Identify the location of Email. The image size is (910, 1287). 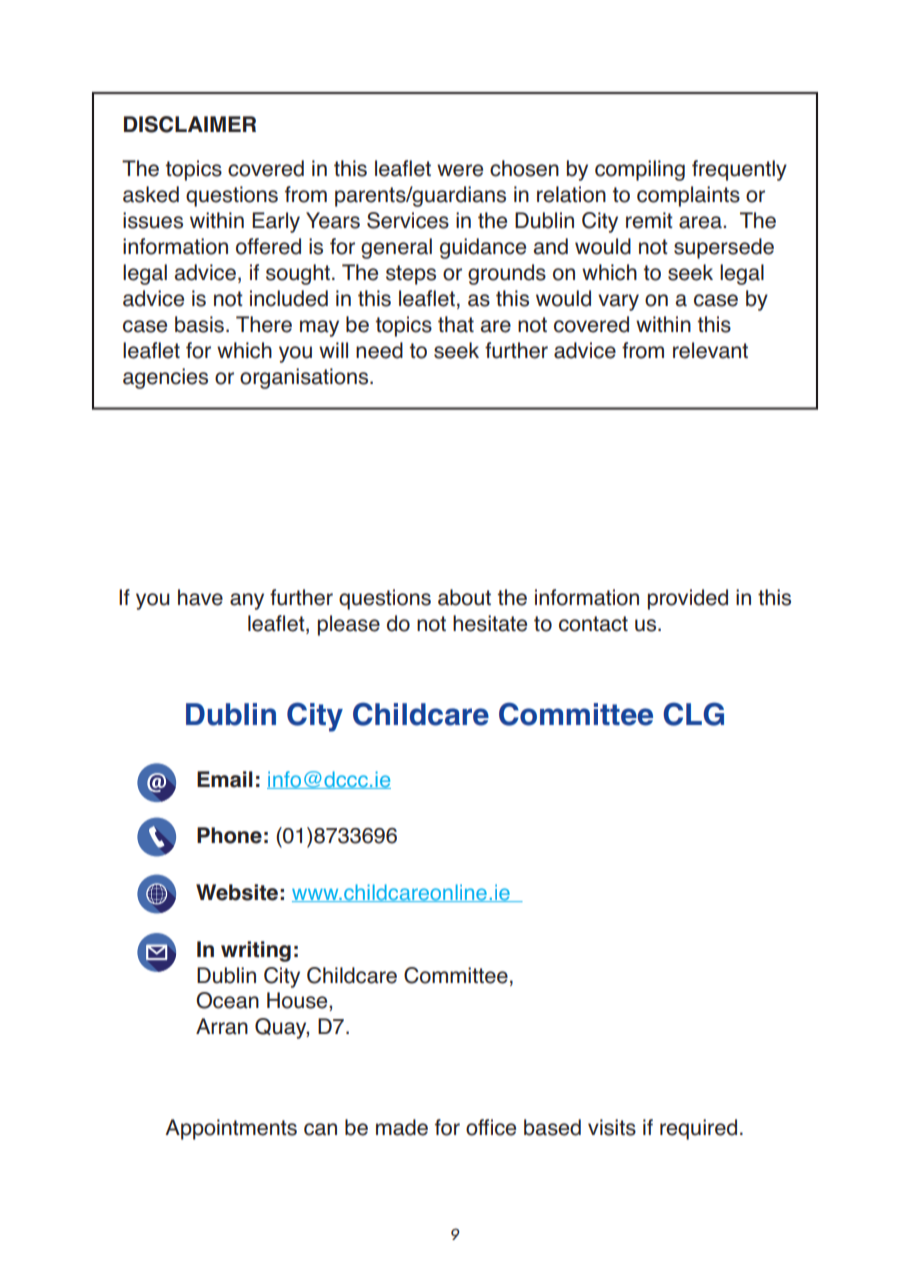
(225, 779).
